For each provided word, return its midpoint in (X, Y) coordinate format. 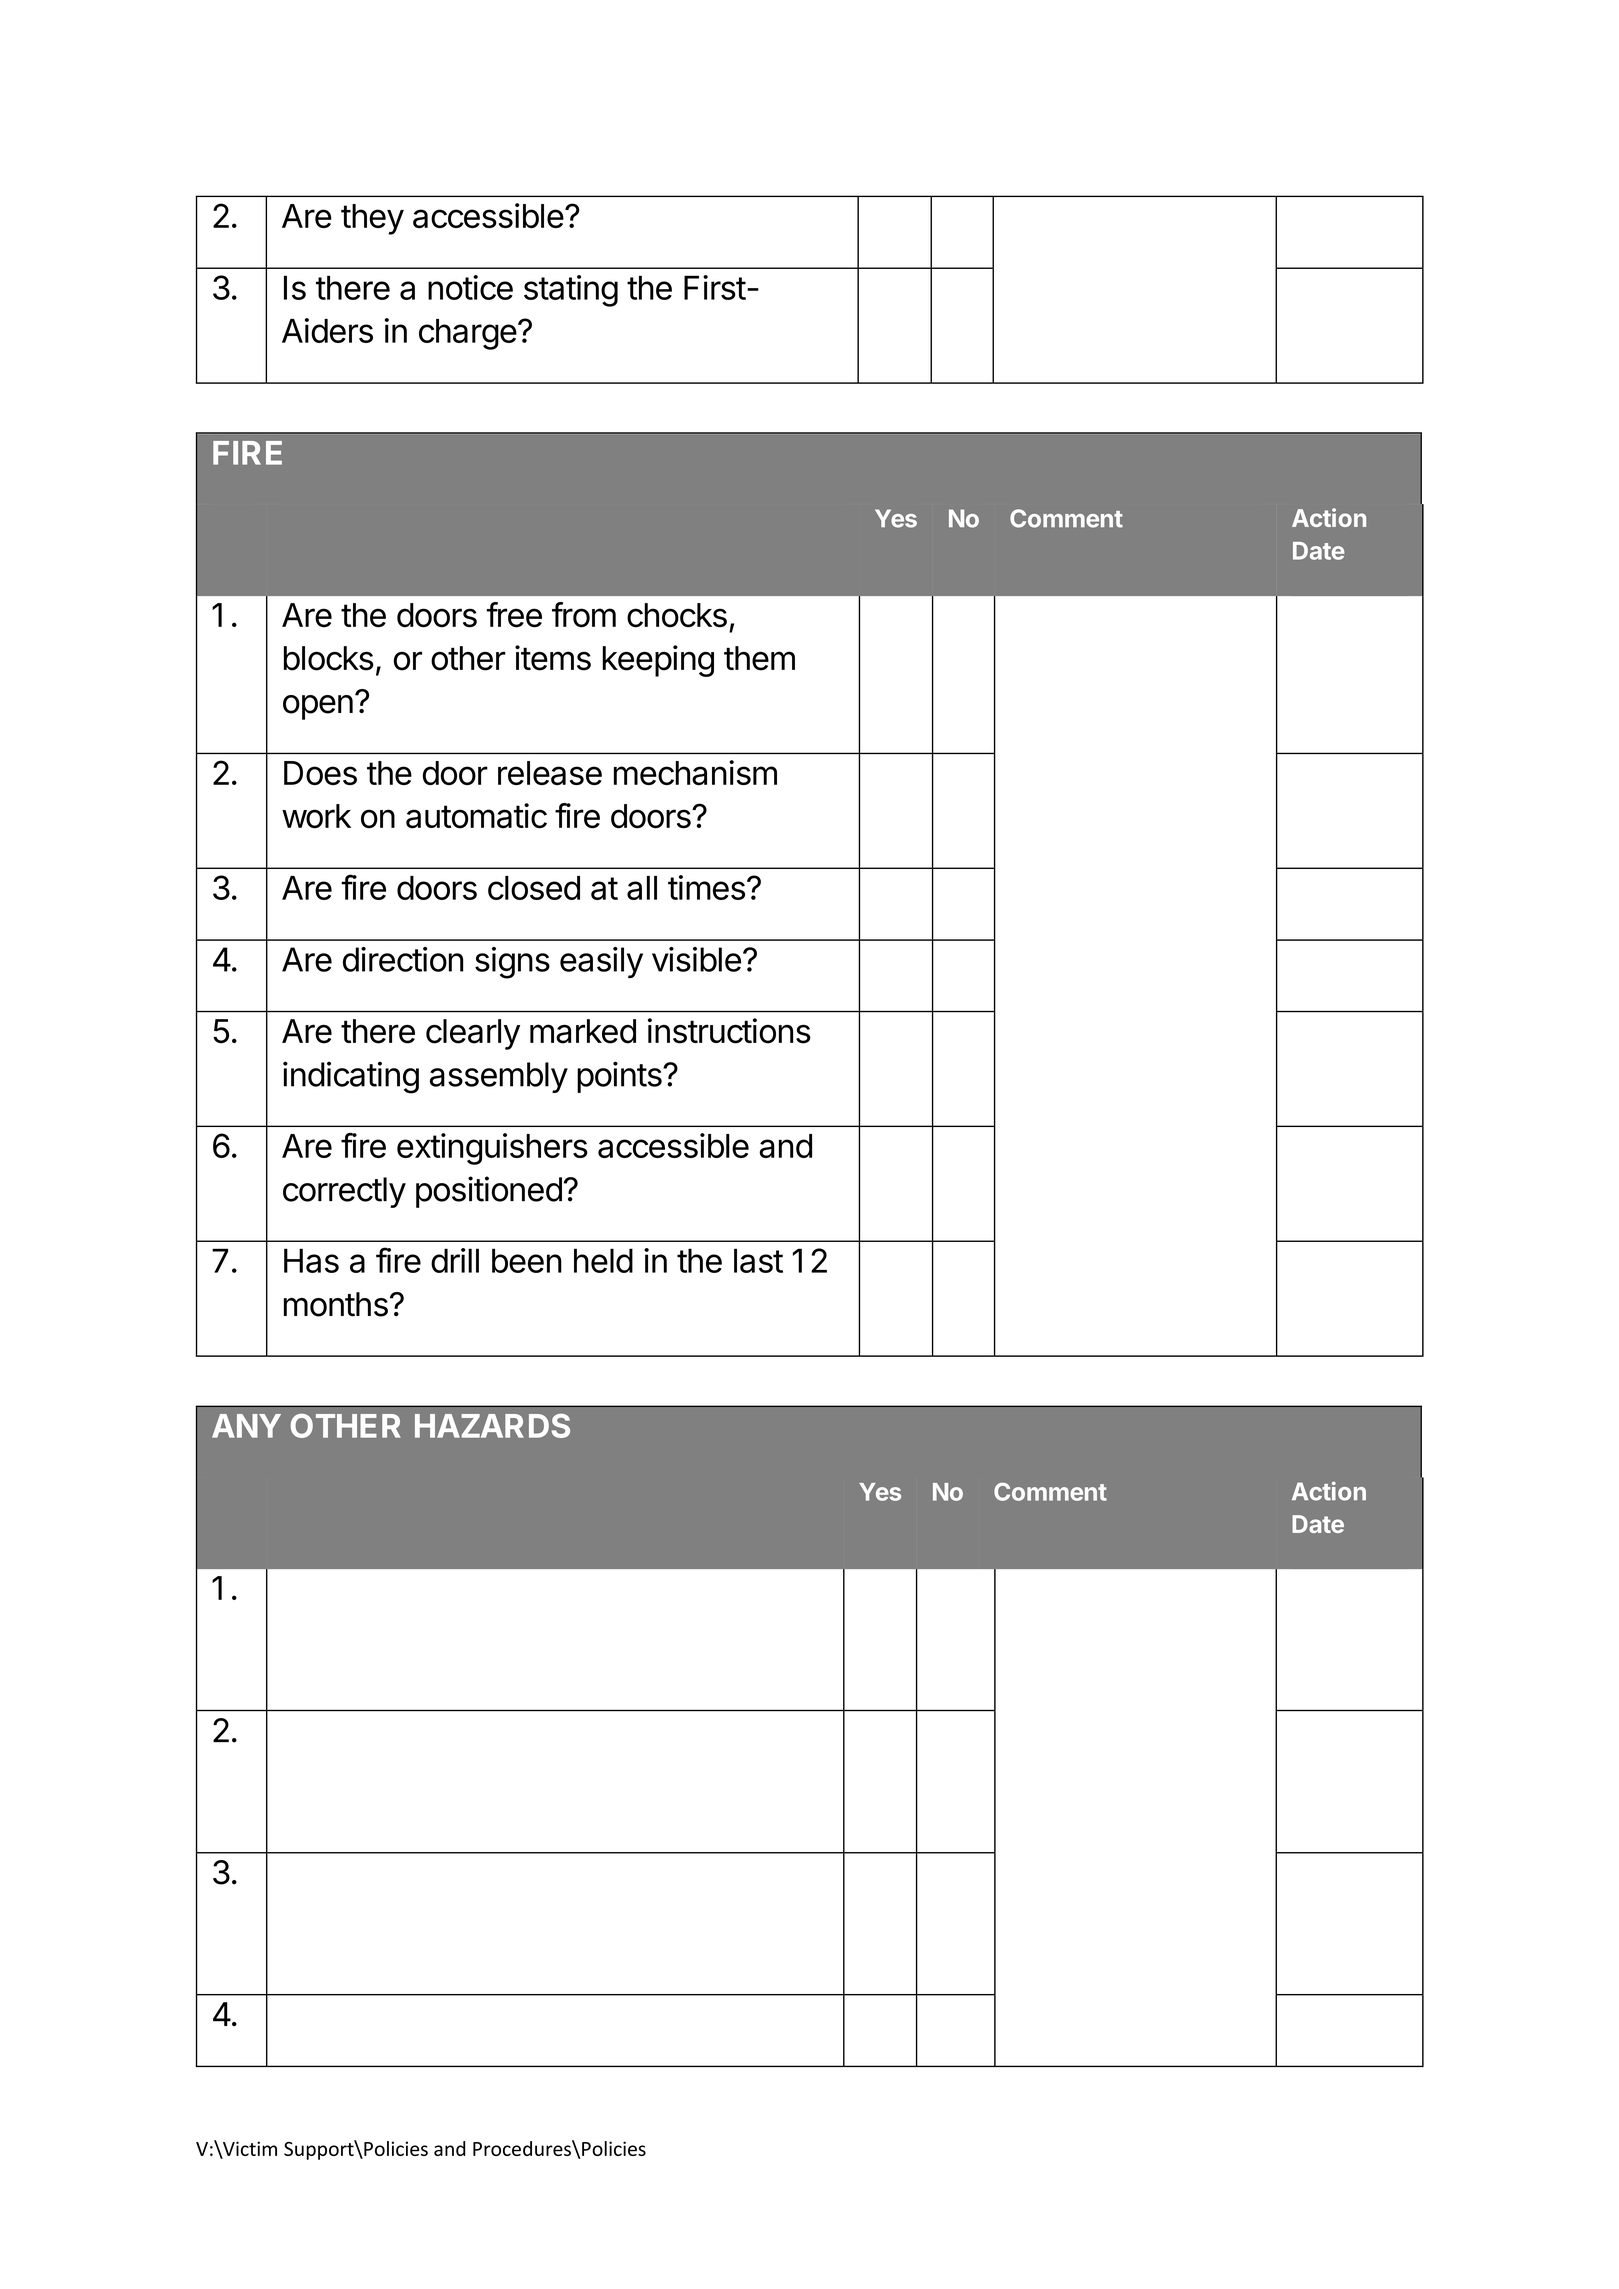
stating (571, 291)
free (514, 615)
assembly (499, 1077)
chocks (677, 615)
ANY (246, 1426)
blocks (329, 658)
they (372, 219)
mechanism (695, 772)
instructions (729, 1031)
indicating (351, 1077)
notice (470, 287)
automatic (476, 816)
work (316, 816)
